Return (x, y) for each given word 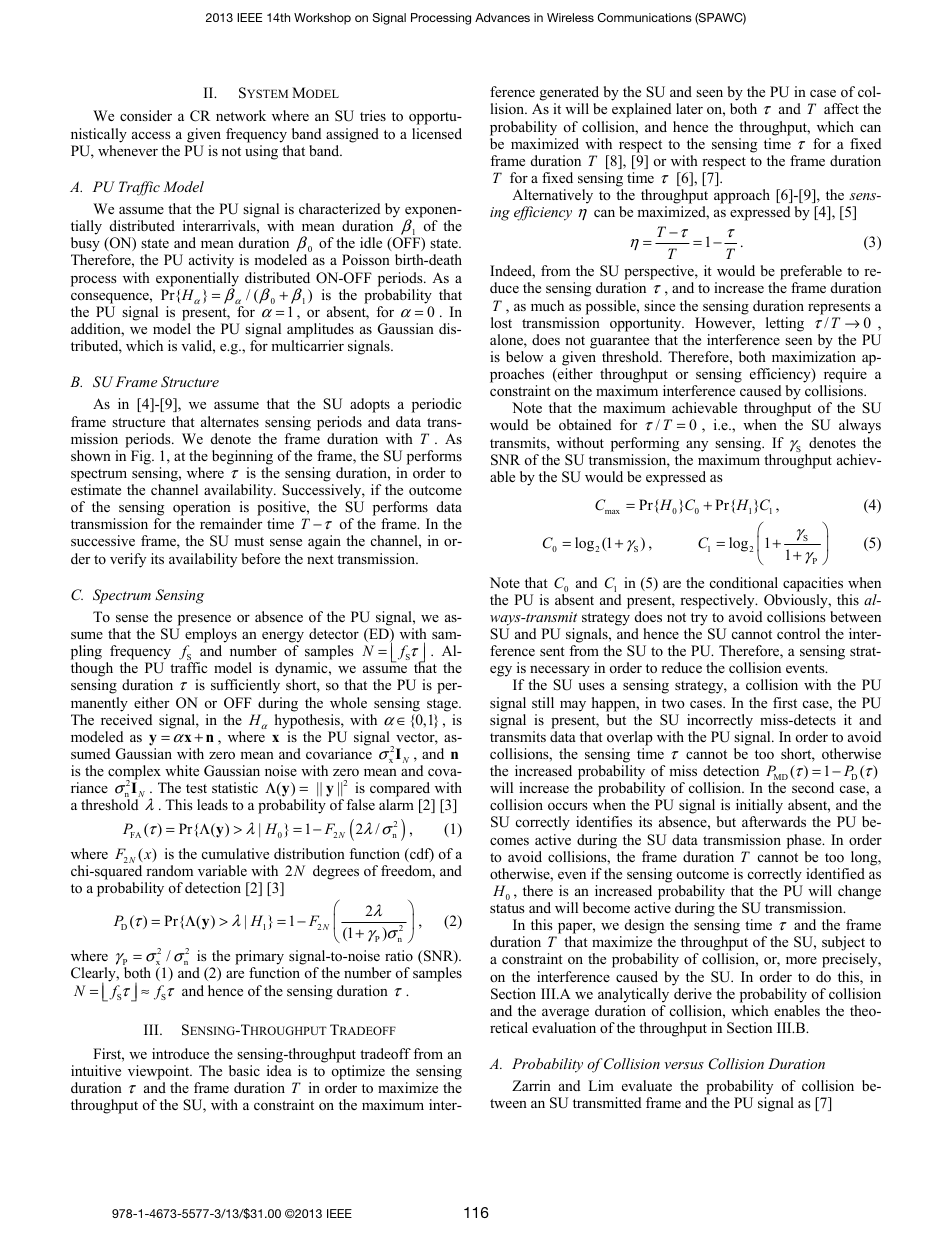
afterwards (774, 821)
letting (785, 324)
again (324, 542)
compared (400, 789)
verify (128, 560)
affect (841, 108)
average (565, 1014)
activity (211, 261)
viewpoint (160, 1072)
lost (501, 322)
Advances (502, 17)
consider (146, 115)
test (196, 788)
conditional (744, 582)
